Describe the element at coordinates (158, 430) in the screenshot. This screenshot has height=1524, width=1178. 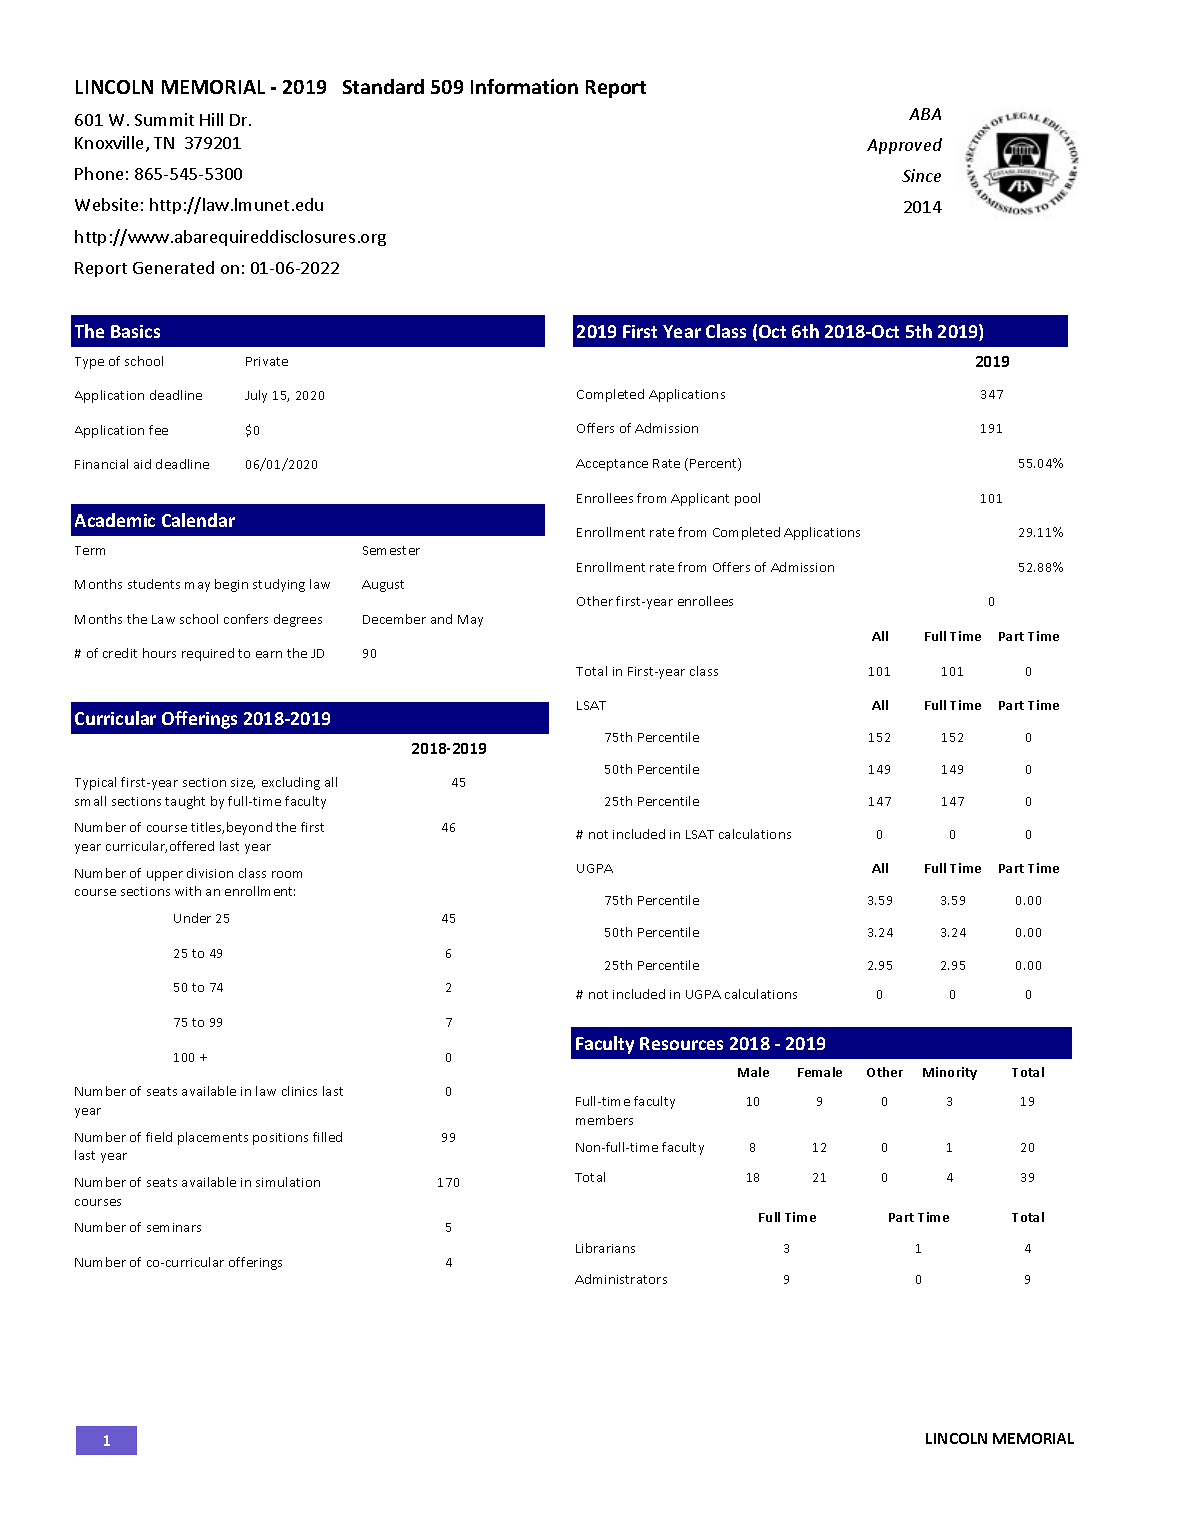
I see `fee` at that location.
